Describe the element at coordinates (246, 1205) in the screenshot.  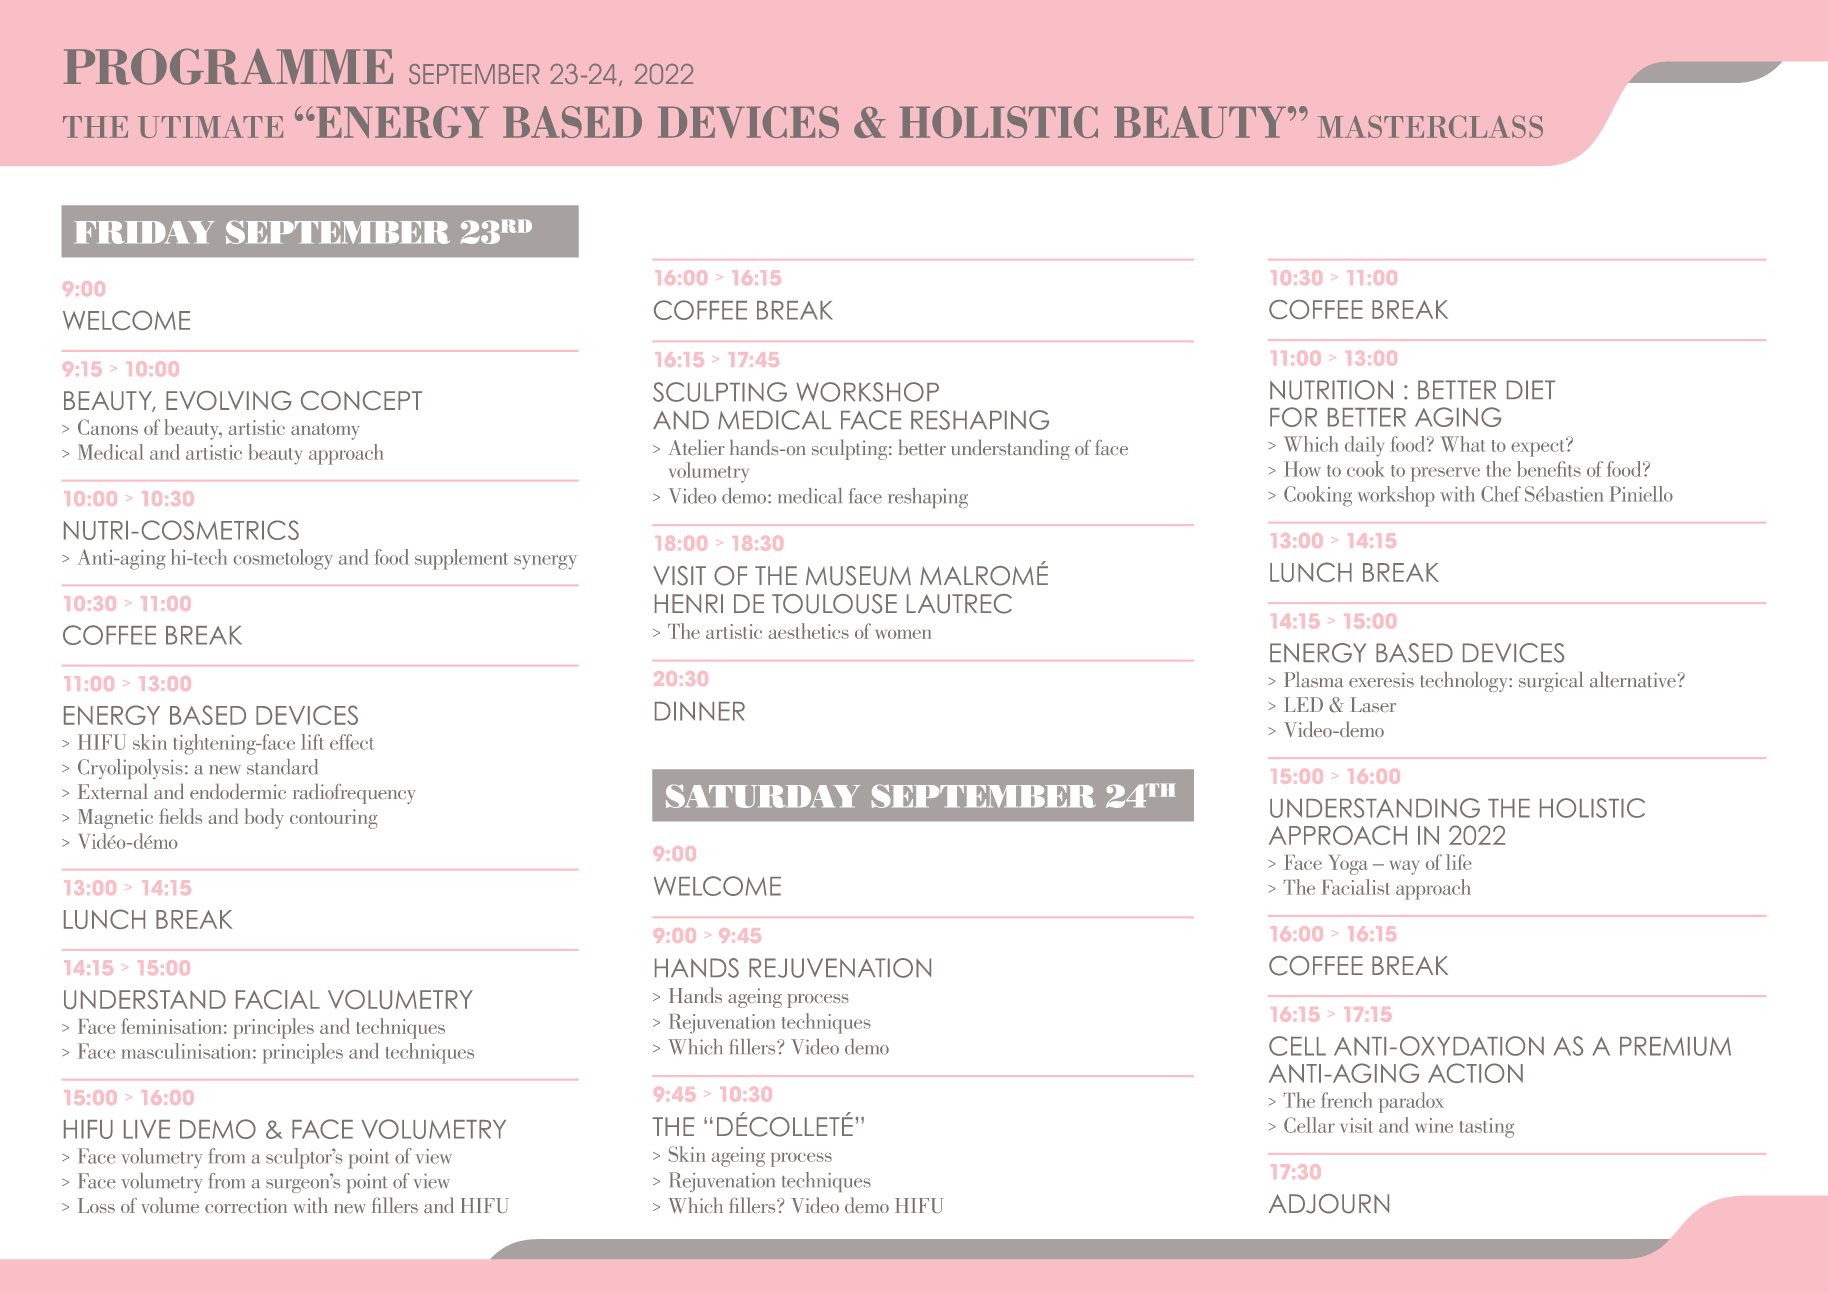
I see `correction` at that location.
